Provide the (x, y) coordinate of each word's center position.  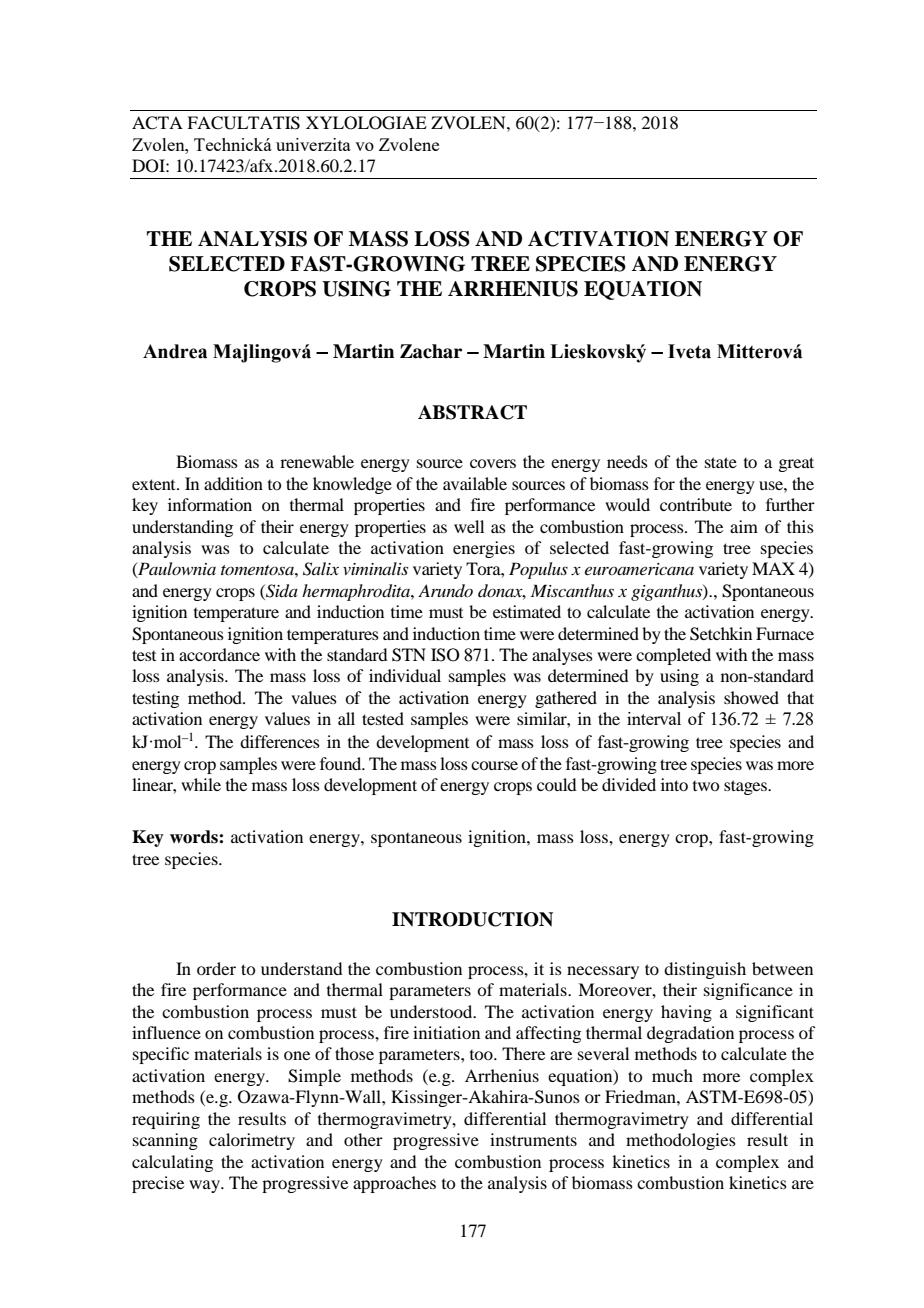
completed (673, 656)
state (721, 462)
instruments (533, 1139)
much (672, 1075)
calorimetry (252, 1141)
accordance (219, 654)
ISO (445, 655)
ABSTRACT (472, 412)
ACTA (157, 123)
